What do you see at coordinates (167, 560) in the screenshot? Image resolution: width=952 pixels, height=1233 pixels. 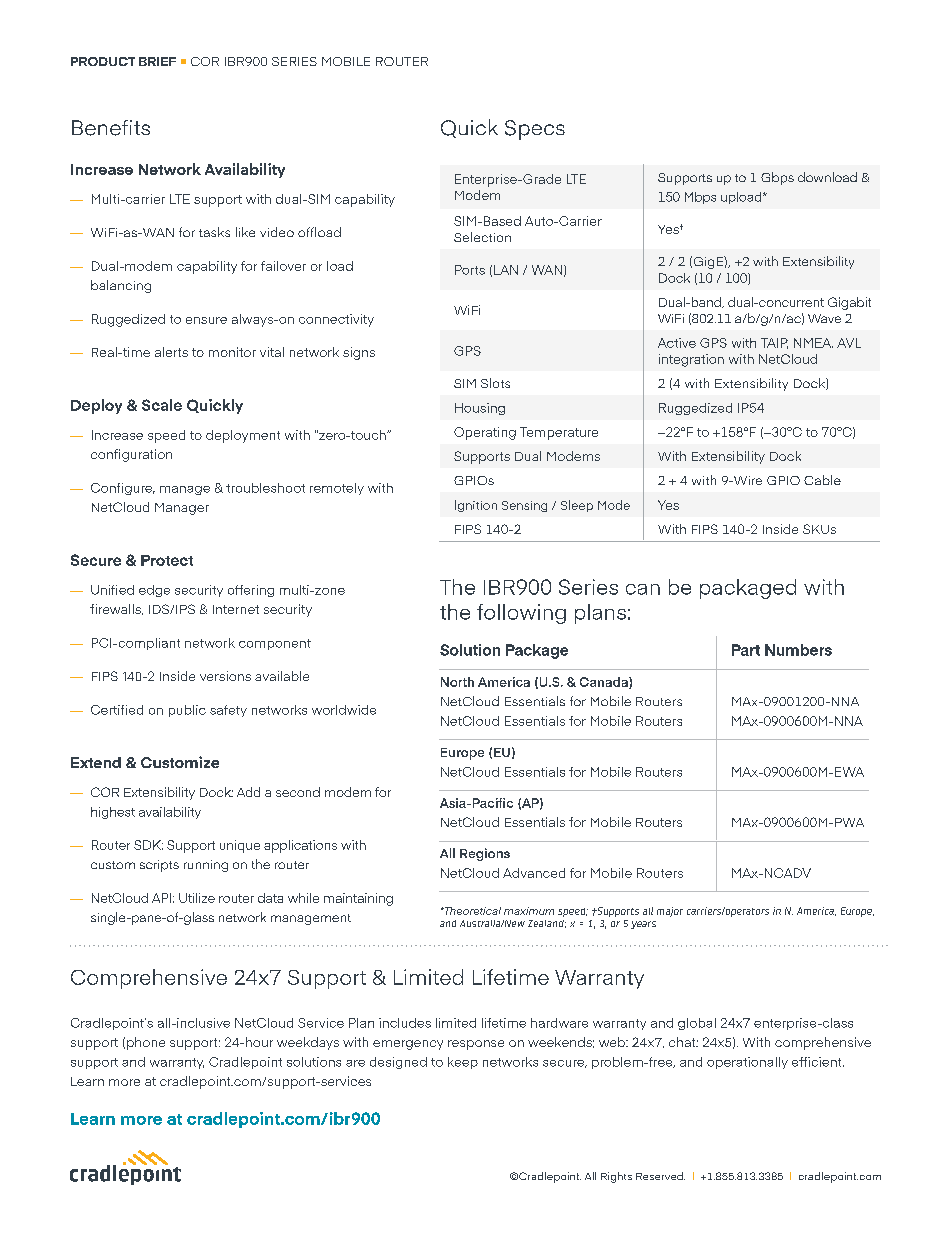 I see `Protect` at bounding box center [167, 560].
